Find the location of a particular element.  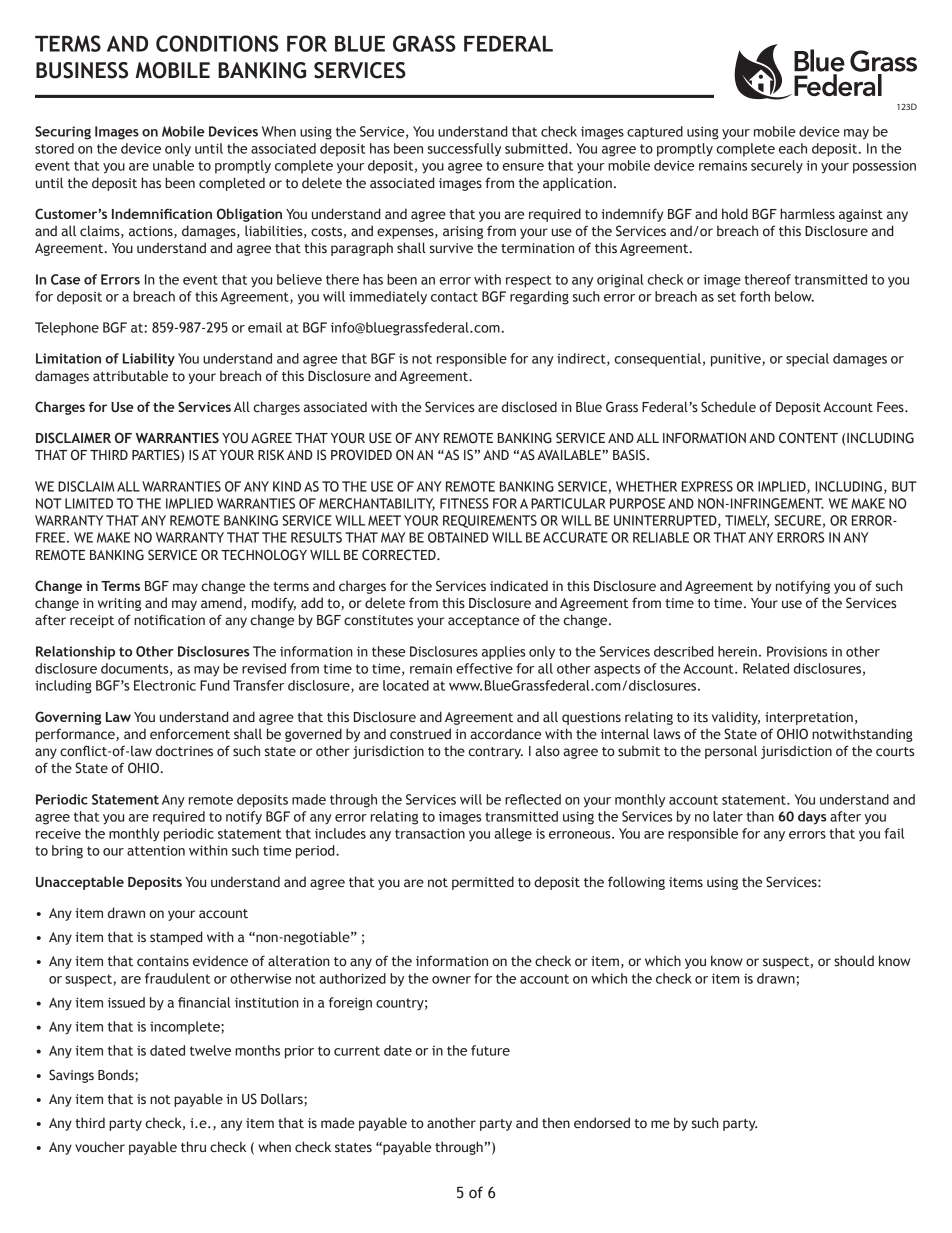

BUSINESS is located at coordinates (82, 70).
